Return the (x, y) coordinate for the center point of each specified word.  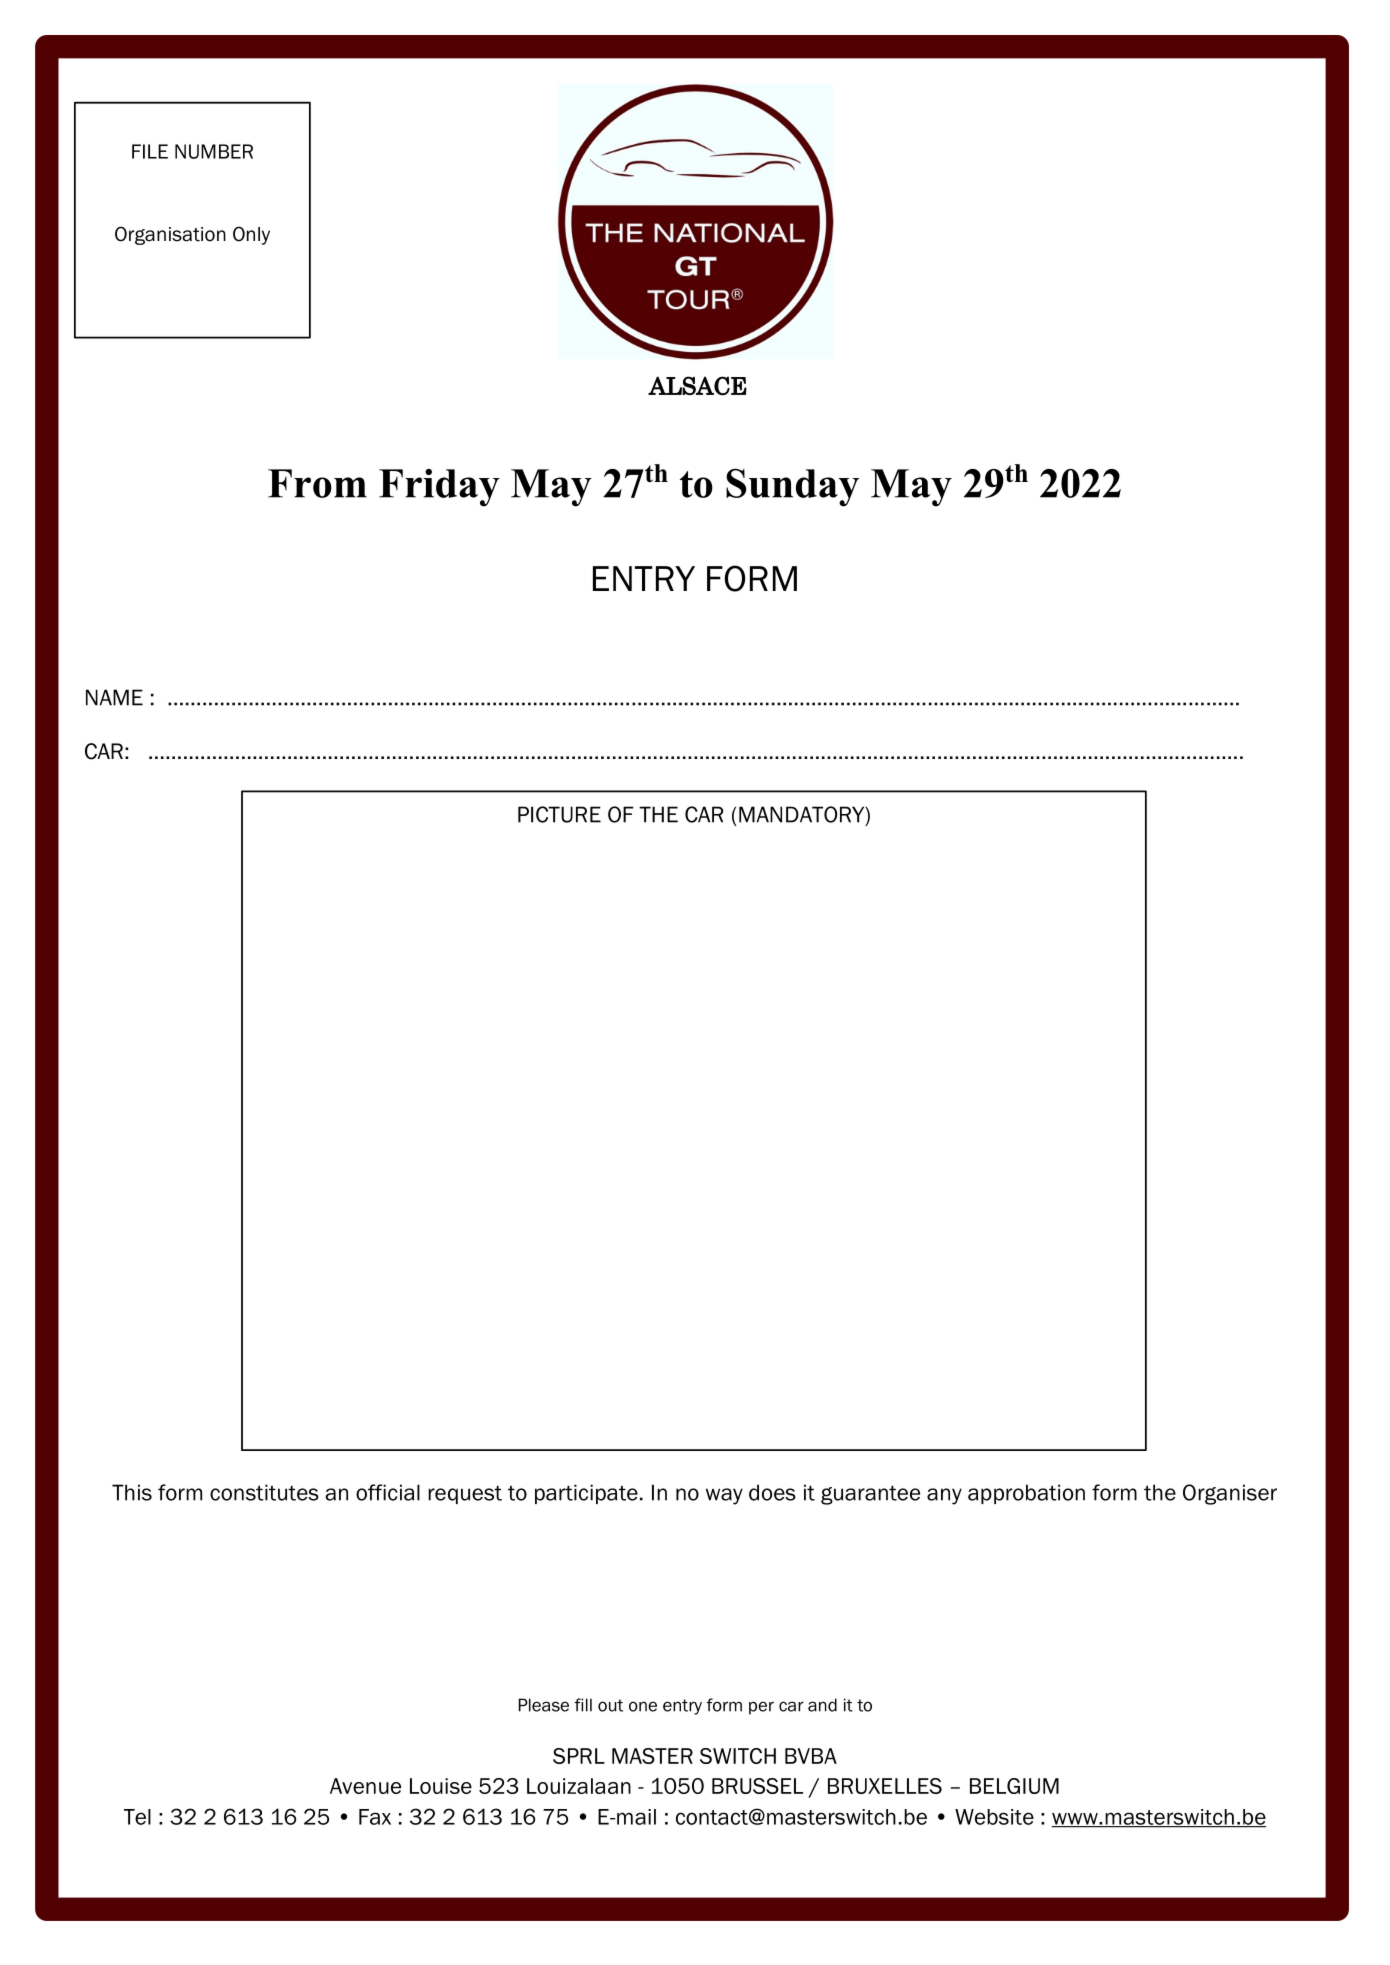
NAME (114, 697)
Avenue (365, 1786)
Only (251, 235)
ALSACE (697, 386)
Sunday (792, 488)
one (643, 1706)
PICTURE (559, 814)
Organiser (1230, 1494)
